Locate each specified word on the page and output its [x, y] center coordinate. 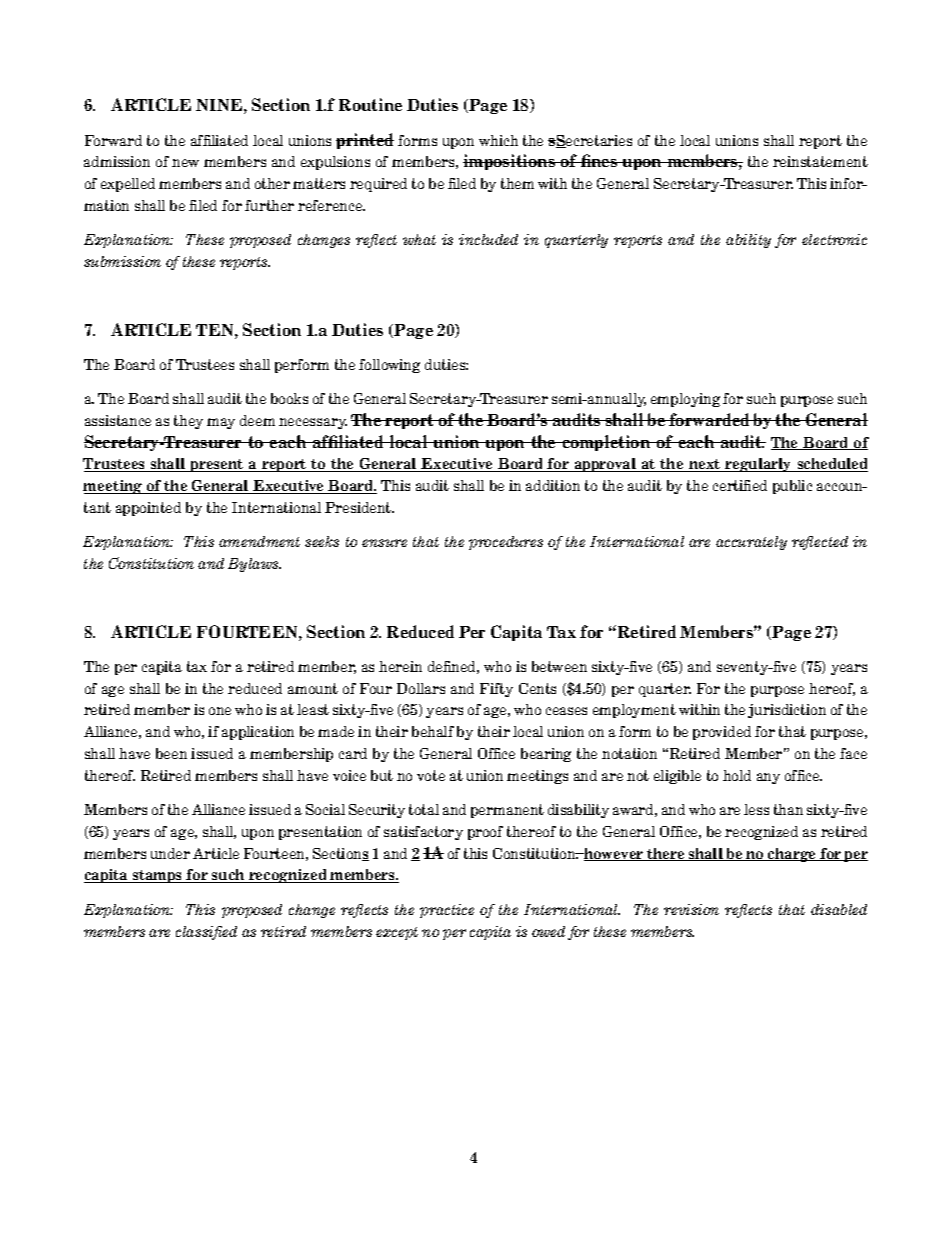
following [389, 366]
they [188, 422]
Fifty [496, 690]
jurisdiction [787, 711]
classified [206, 933]
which [498, 140]
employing [685, 400]
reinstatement [820, 161]
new [185, 163]
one [220, 711]
